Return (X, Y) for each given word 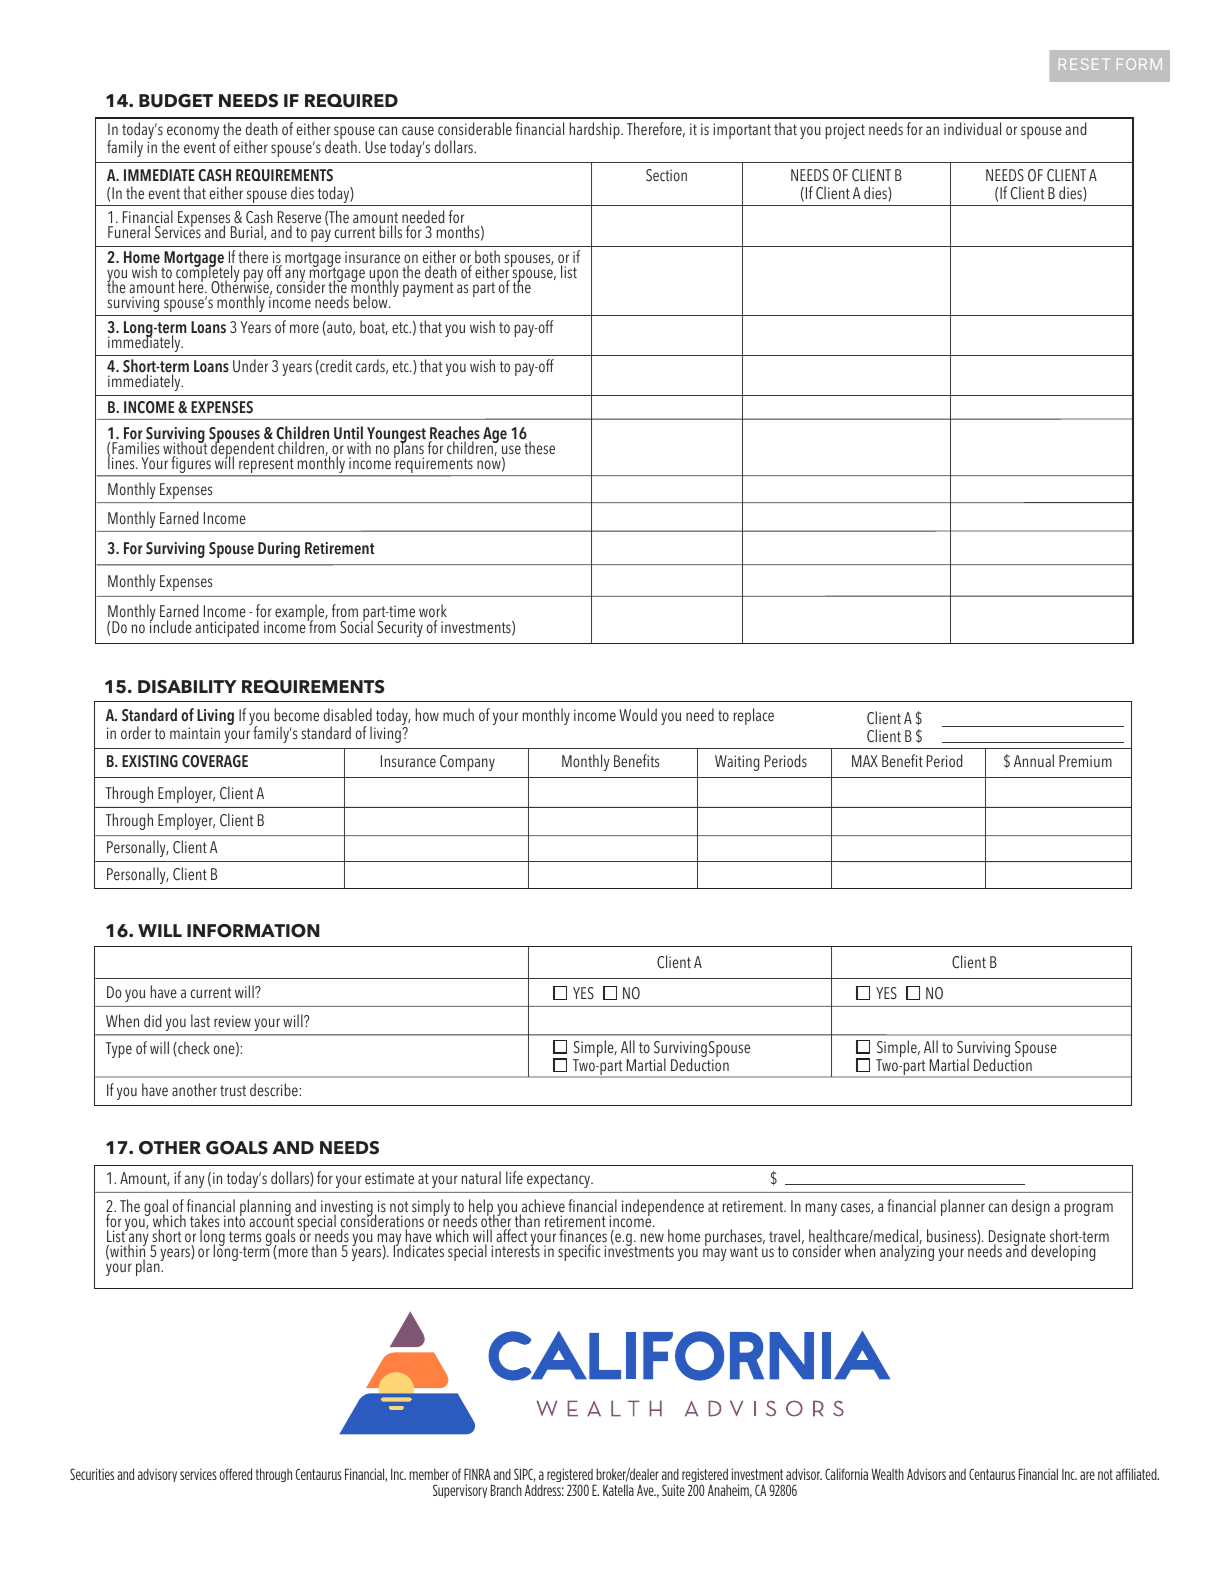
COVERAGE (215, 761)
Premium (1085, 761)
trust (233, 1090)
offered (235, 1474)
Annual (1034, 760)
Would (638, 715)
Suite (673, 1490)
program (1088, 1209)
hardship (595, 130)
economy (192, 134)
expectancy (560, 1180)
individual (972, 129)
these (539, 448)
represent (266, 467)
